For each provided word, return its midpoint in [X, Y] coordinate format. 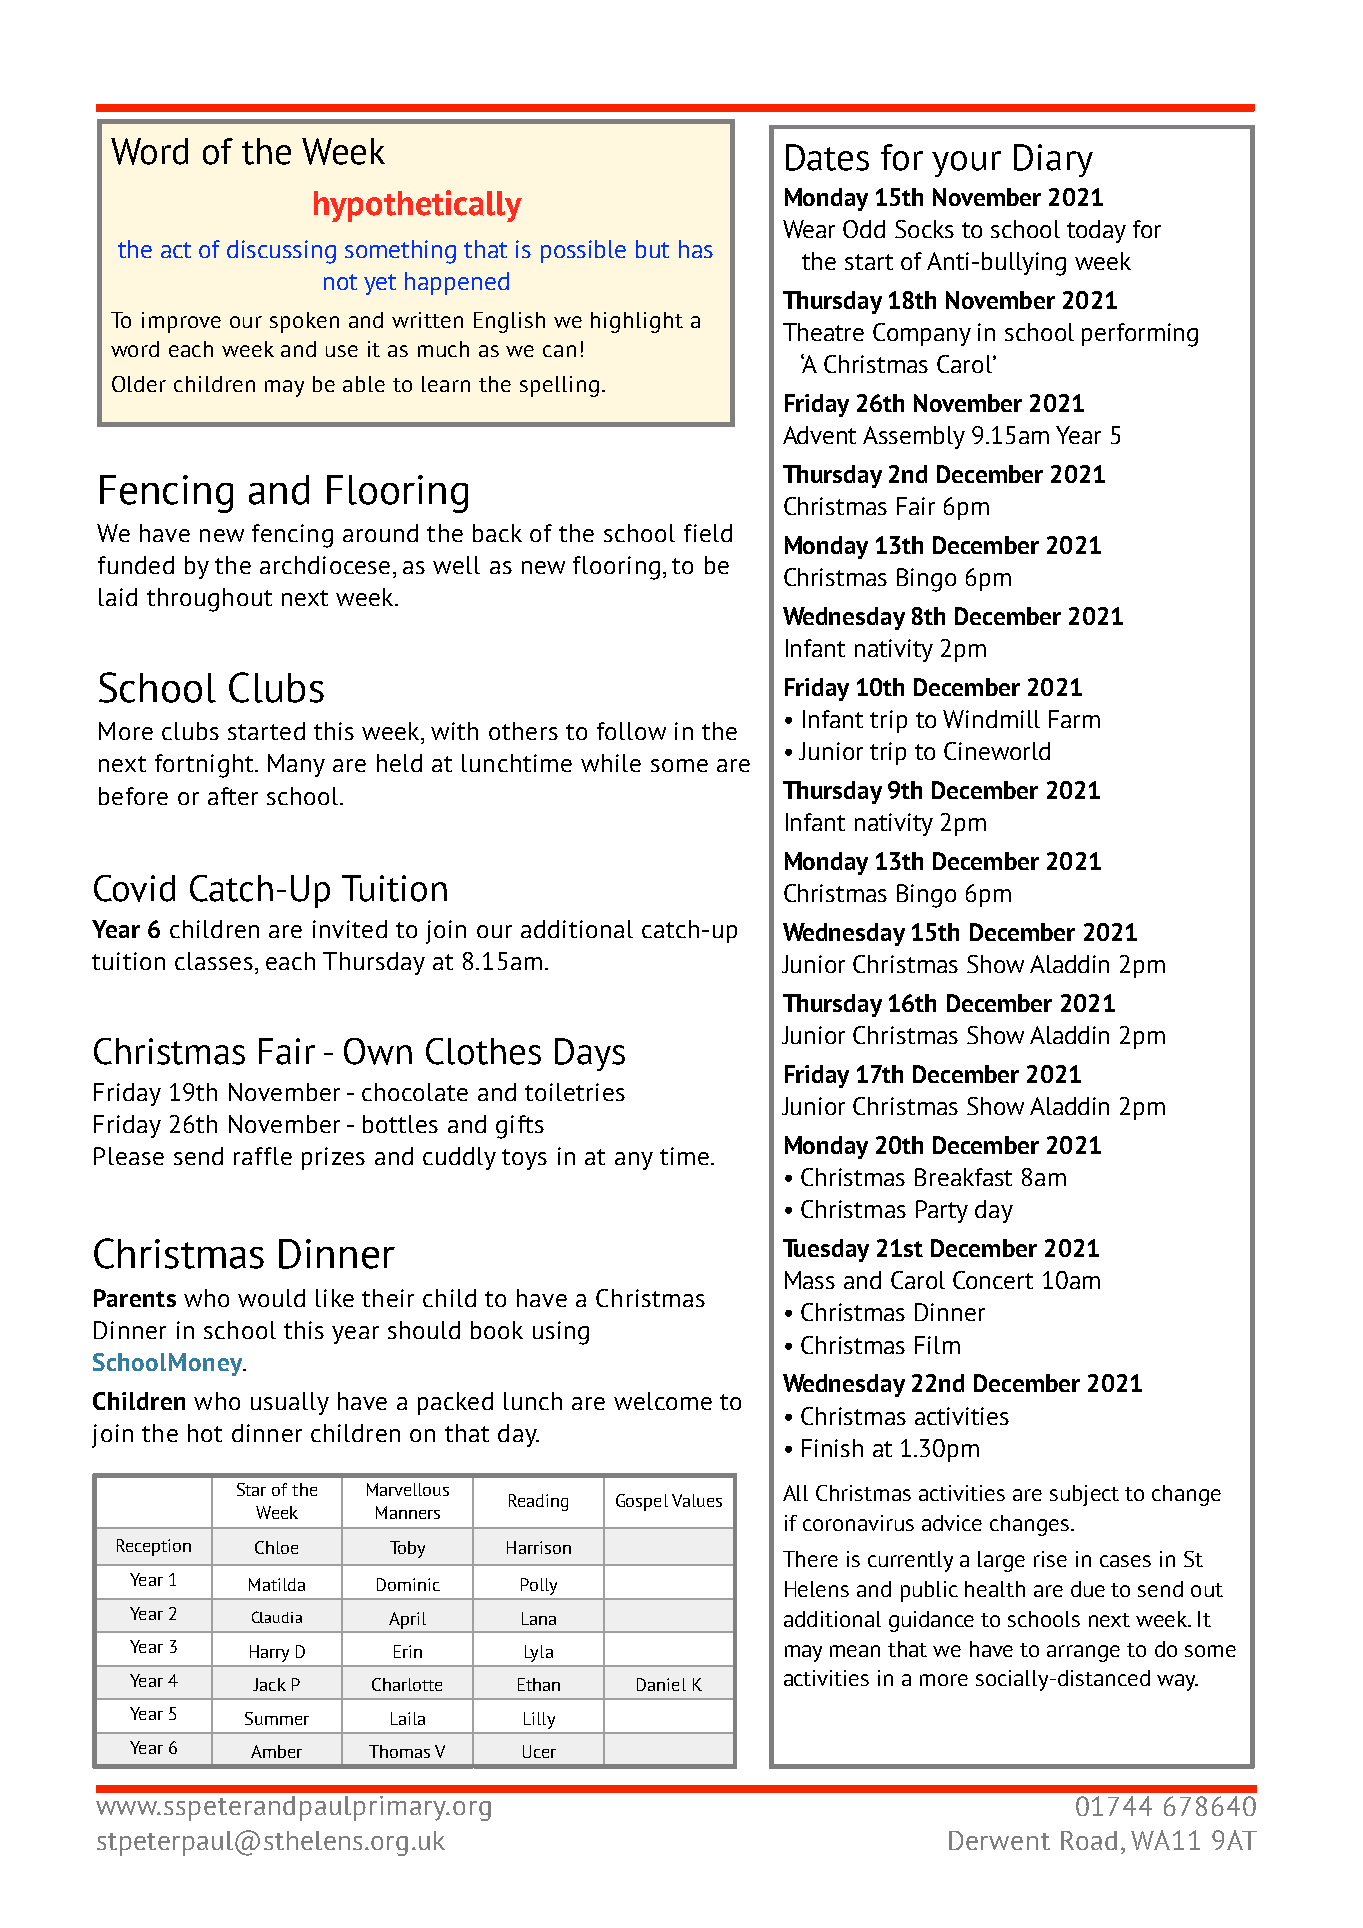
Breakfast [963, 1177]
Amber [276, 1751]
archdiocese [325, 565]
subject [1084, 1495]
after [233, 796]
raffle [263, 1156]
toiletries [575, 1092]
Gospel [642, 1502]
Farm [1074, 719]
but [652, 249]
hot [205, 1433]
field [708, 533]
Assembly [914, 437]
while [611, 763]
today [1096, 231]
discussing [281, 252]
